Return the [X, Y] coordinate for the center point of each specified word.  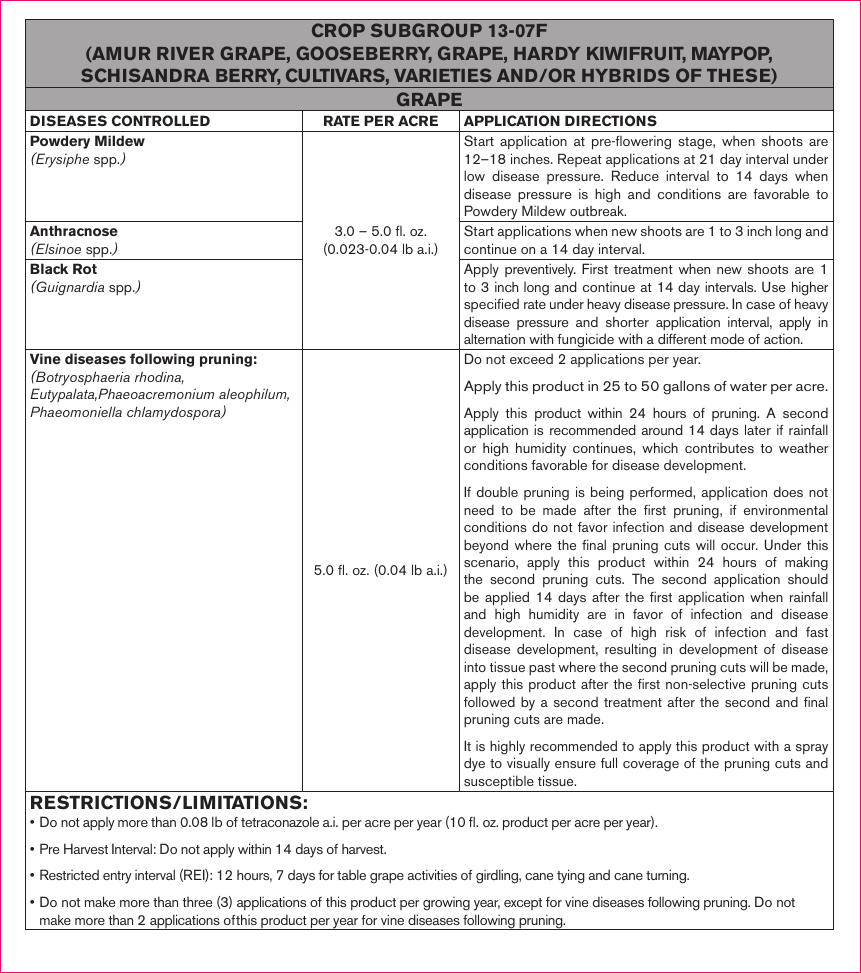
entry [117, 877]
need [479, 509]
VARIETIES [443, 75]
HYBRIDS [626, 75]
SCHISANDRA [145, 75]
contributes [719, 448]
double [497, 491]
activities [432, 874]
